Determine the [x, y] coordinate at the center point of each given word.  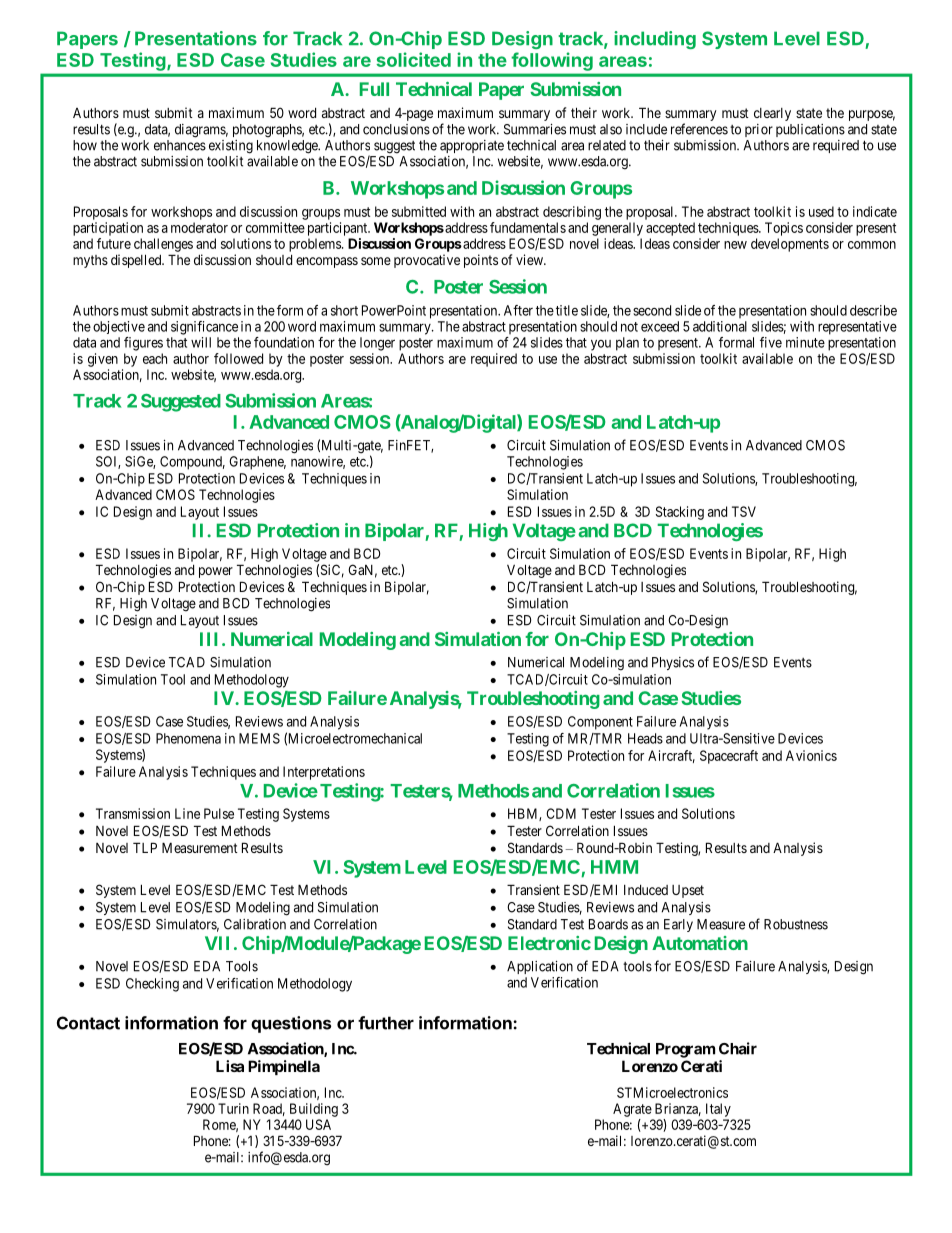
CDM [561, 813]
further [386, 1023]
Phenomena [188, 738]
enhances [180, 145]
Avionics [811, 755]
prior [759, 130]
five [771, 342]
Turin [233, 1108]
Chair [738, 1048]
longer [377, 344]
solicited [413, 59]
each [155, 358]
